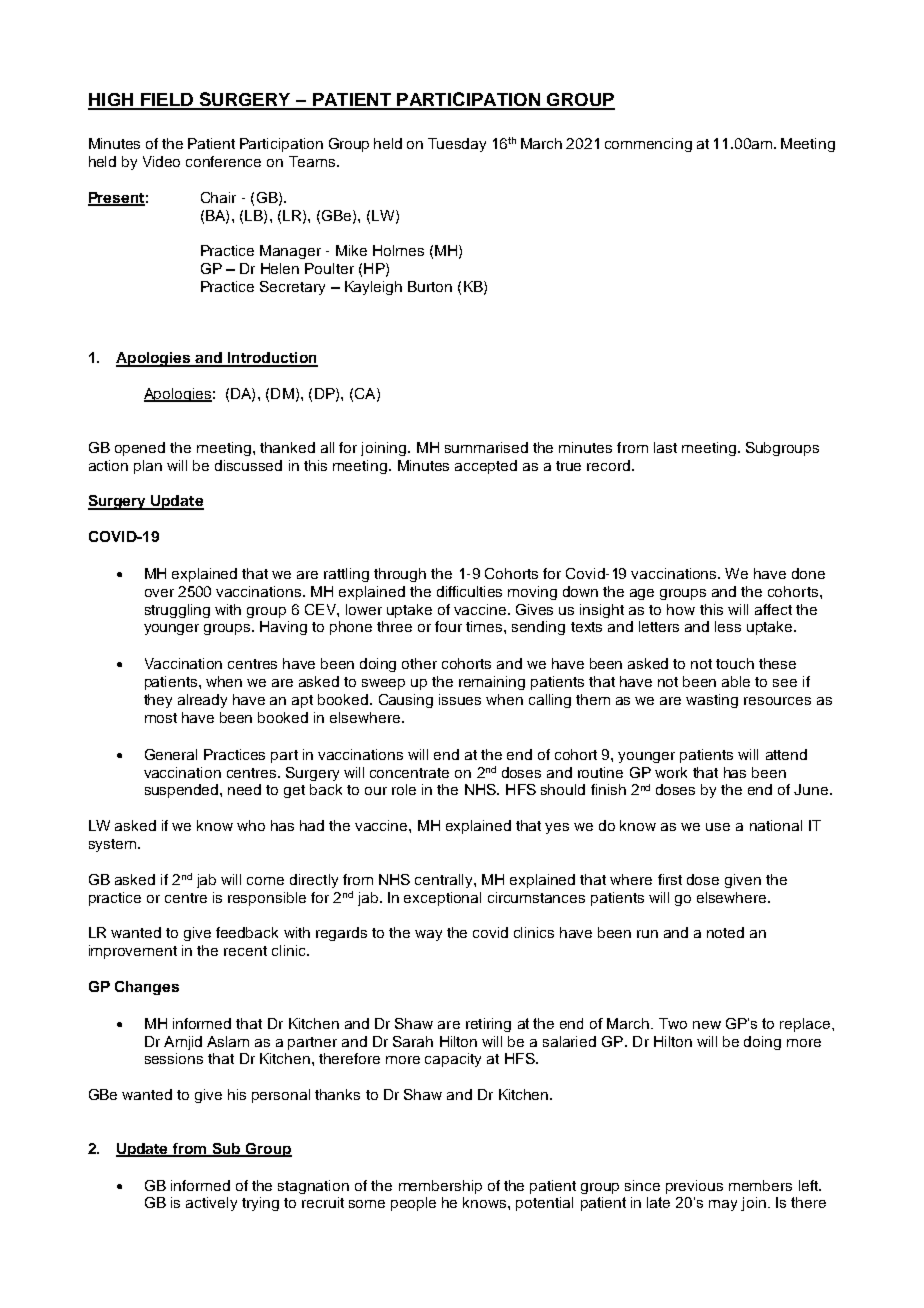 This document has width=924, height=1308. I want to click on concentrate, so click(409, 773).
